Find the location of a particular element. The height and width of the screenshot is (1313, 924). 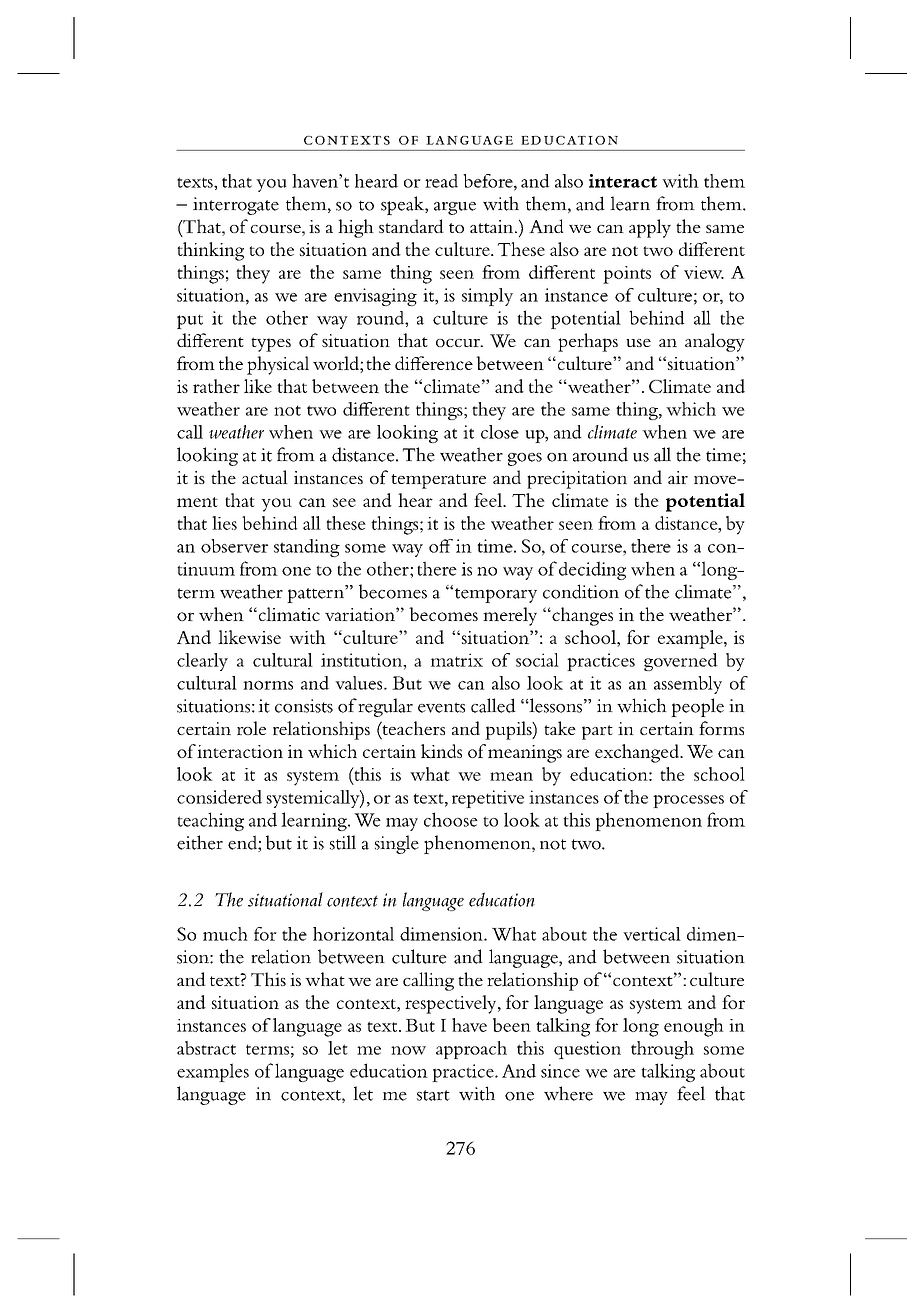

interrogate is located at coordinates (236, 206).
